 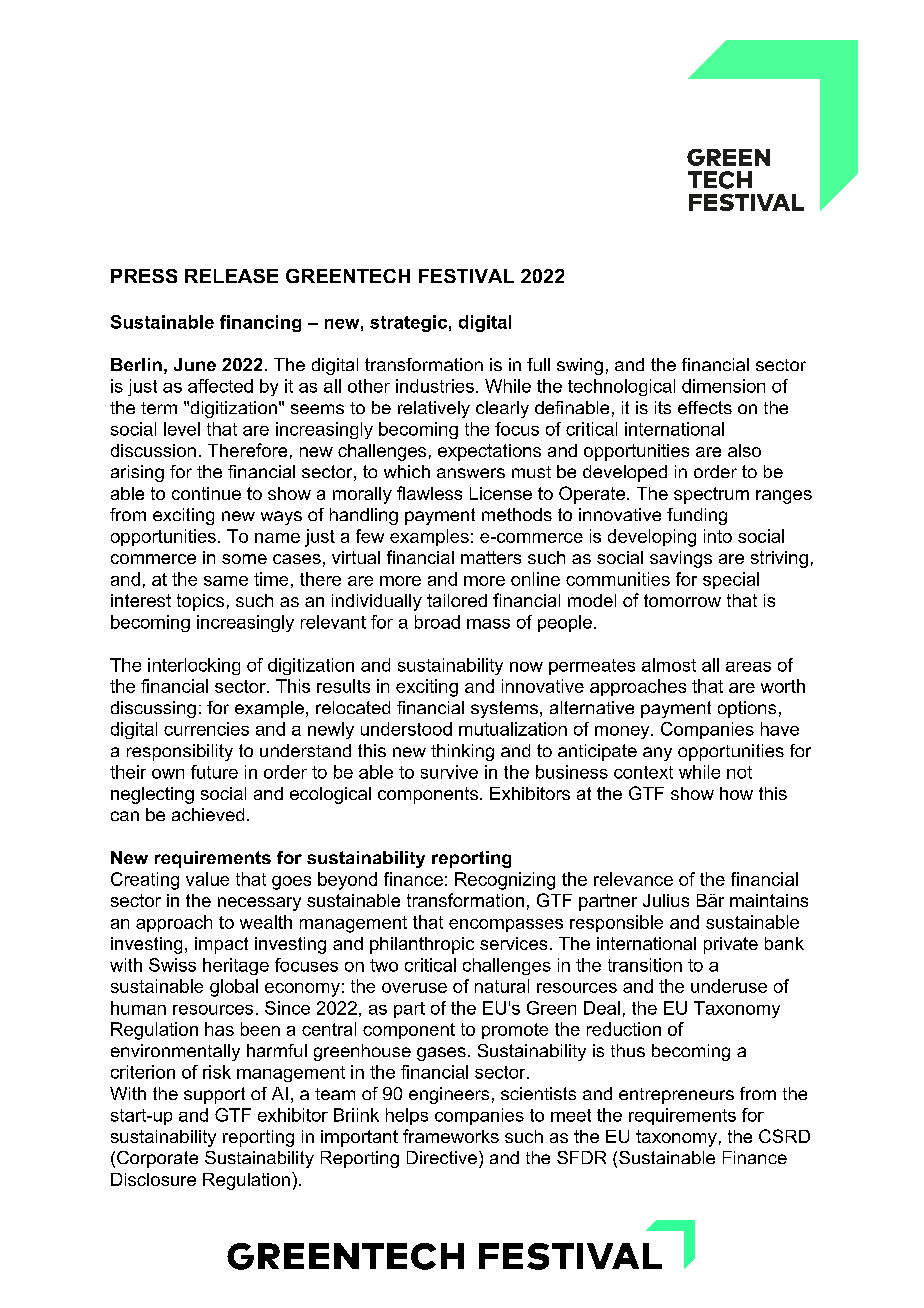 What do you see at coordinates (414, 988) in the screenshot?
I see `overuse` at bounding box center [414, 988].
